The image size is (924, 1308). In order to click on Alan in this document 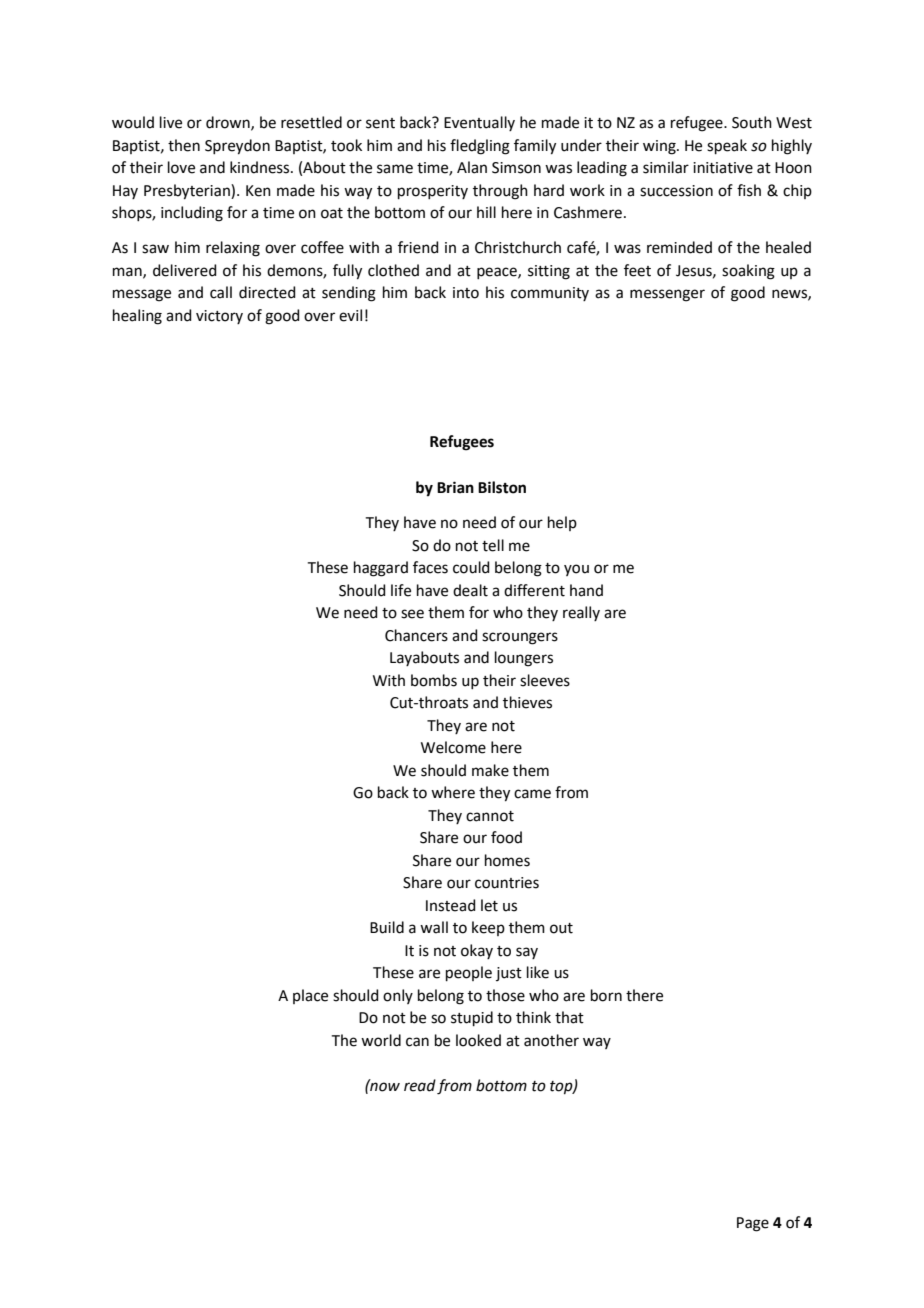, I will do `click(472, 167)`.
